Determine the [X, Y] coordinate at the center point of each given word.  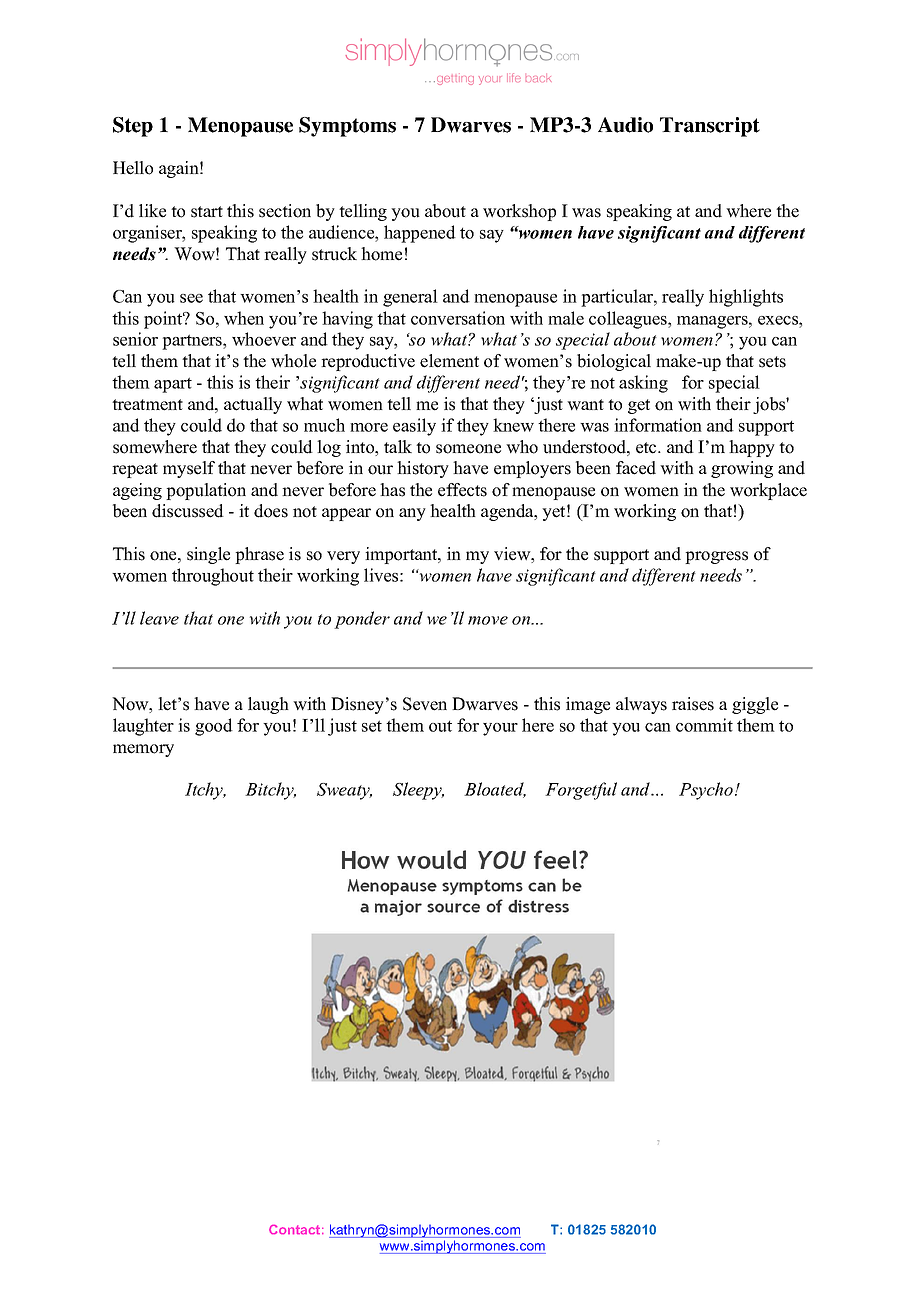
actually [253, 405]
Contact [296, 1230]
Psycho [706, 791]
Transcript [710, 127]
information [658, 425]
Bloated [495, 790]
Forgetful [581, 791]
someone [468, 449]
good [214, 727]
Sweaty [344, 791]
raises [693, 704]
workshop [519, 212]
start [207, 212]
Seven [425, 704]
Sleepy [418, 791]
